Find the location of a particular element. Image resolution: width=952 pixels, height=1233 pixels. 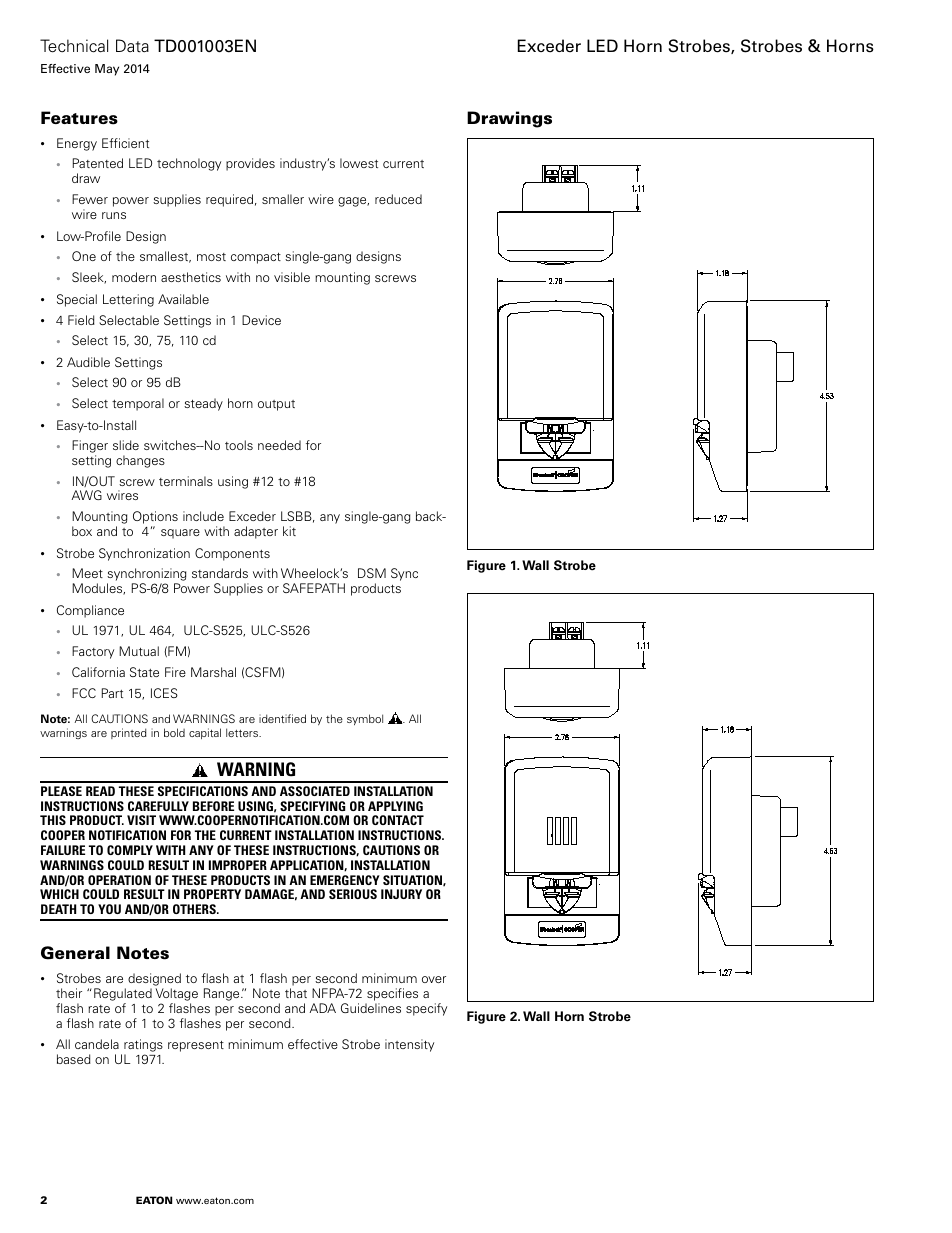

May is located at coordinates (107, 70).
